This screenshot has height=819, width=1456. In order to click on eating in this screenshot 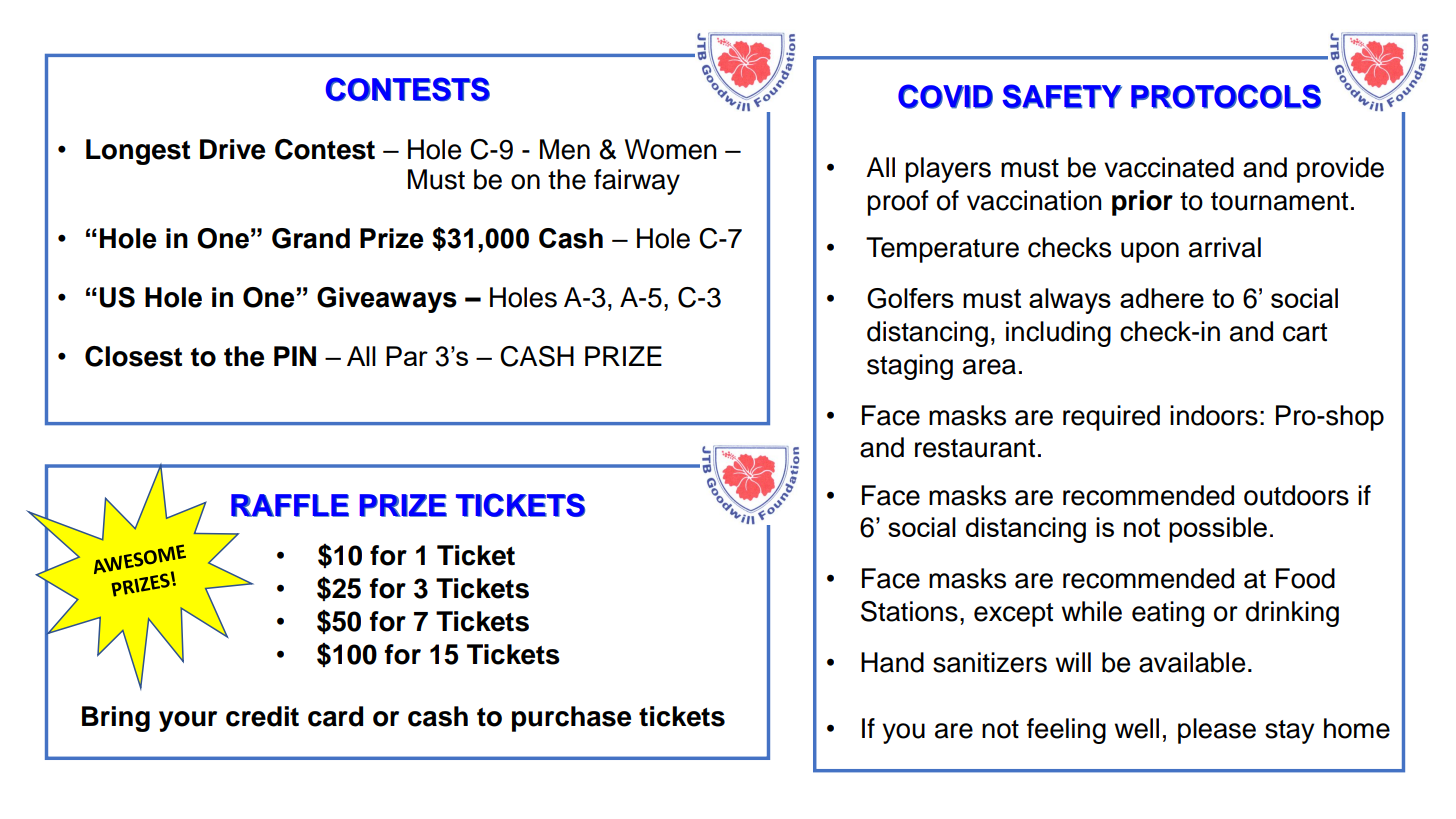, I will do `click(1168, 614)`.
